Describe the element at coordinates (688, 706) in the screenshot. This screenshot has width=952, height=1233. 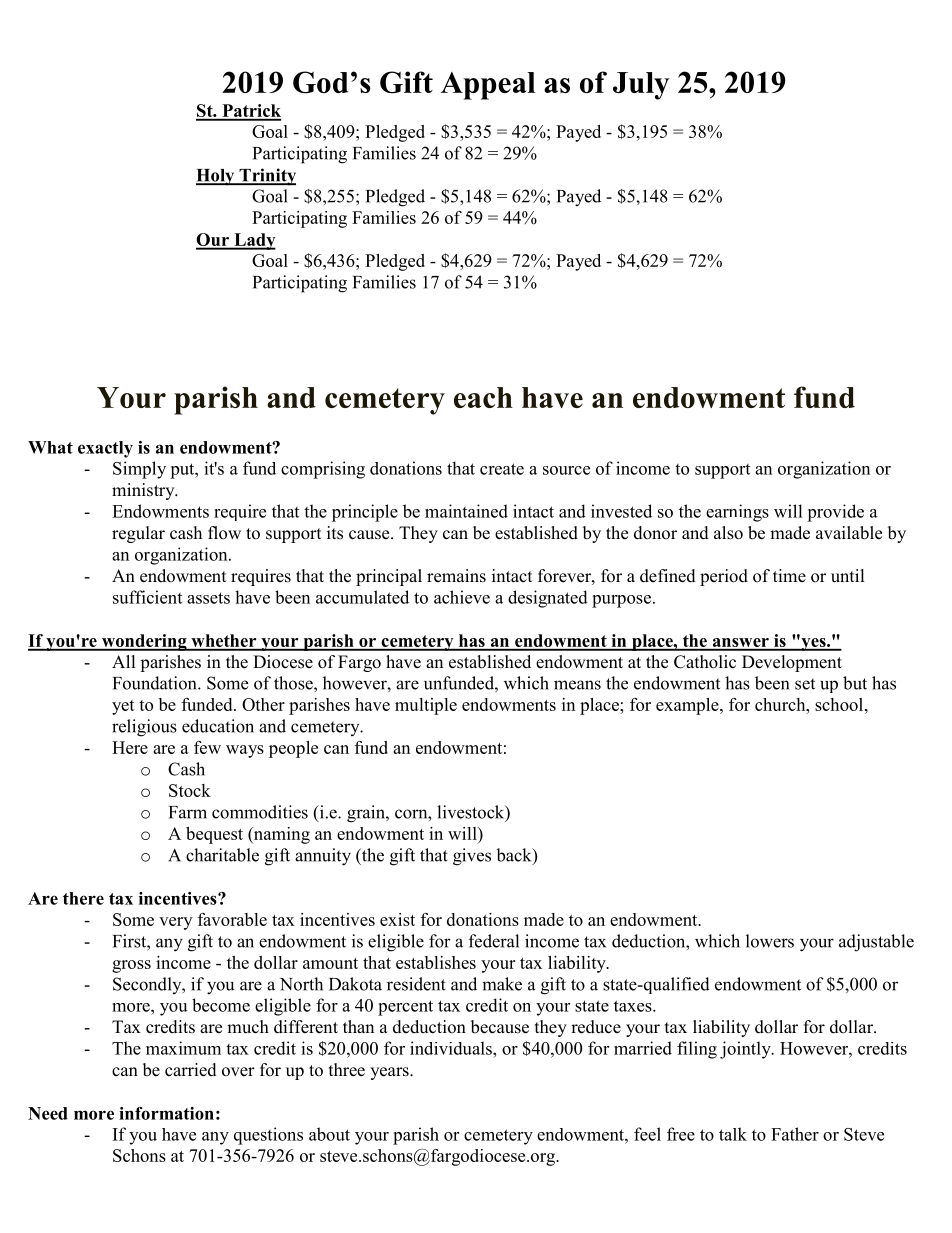
I see `example` at that location.
